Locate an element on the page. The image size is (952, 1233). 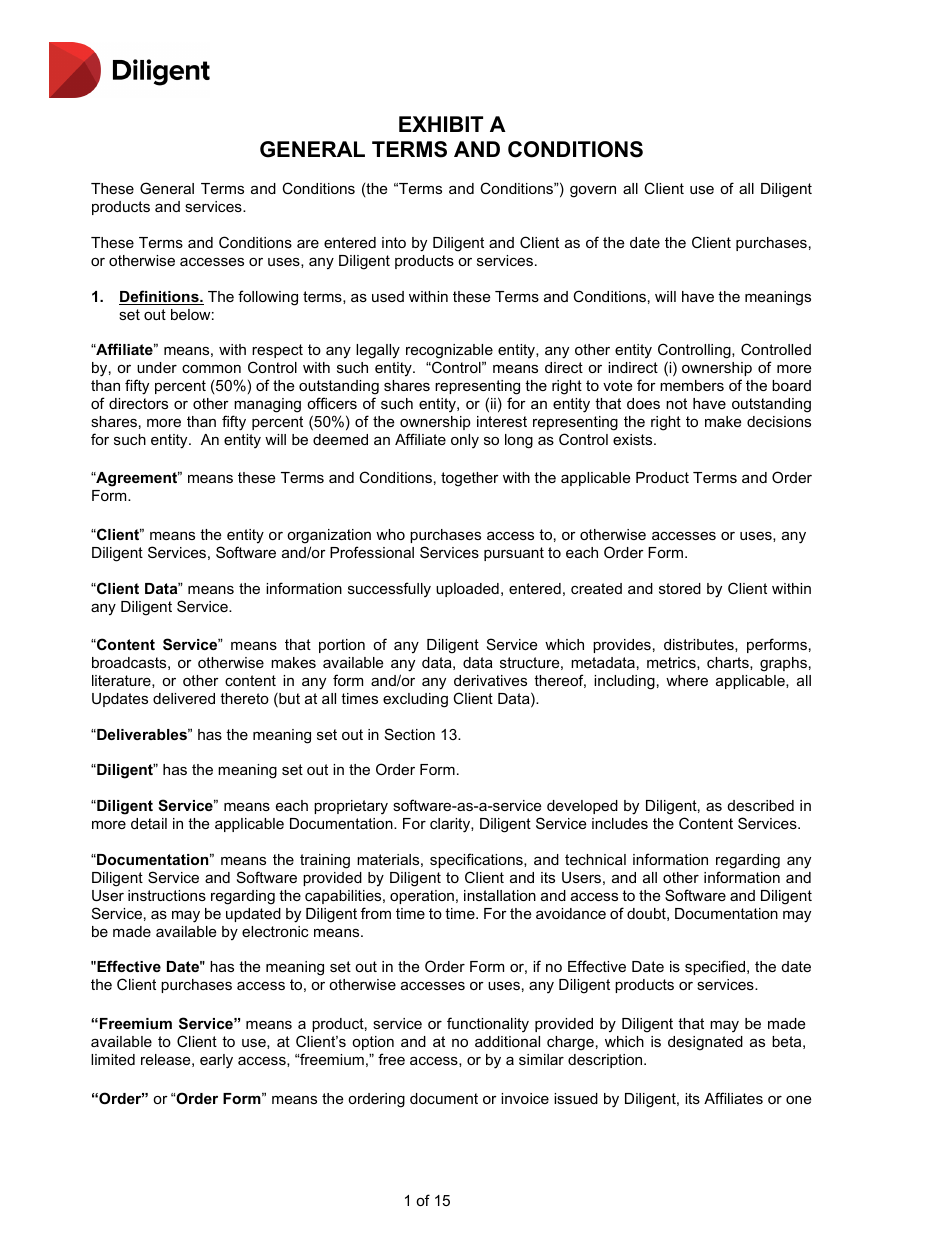
decisions is located at coordinates (779, 421).
